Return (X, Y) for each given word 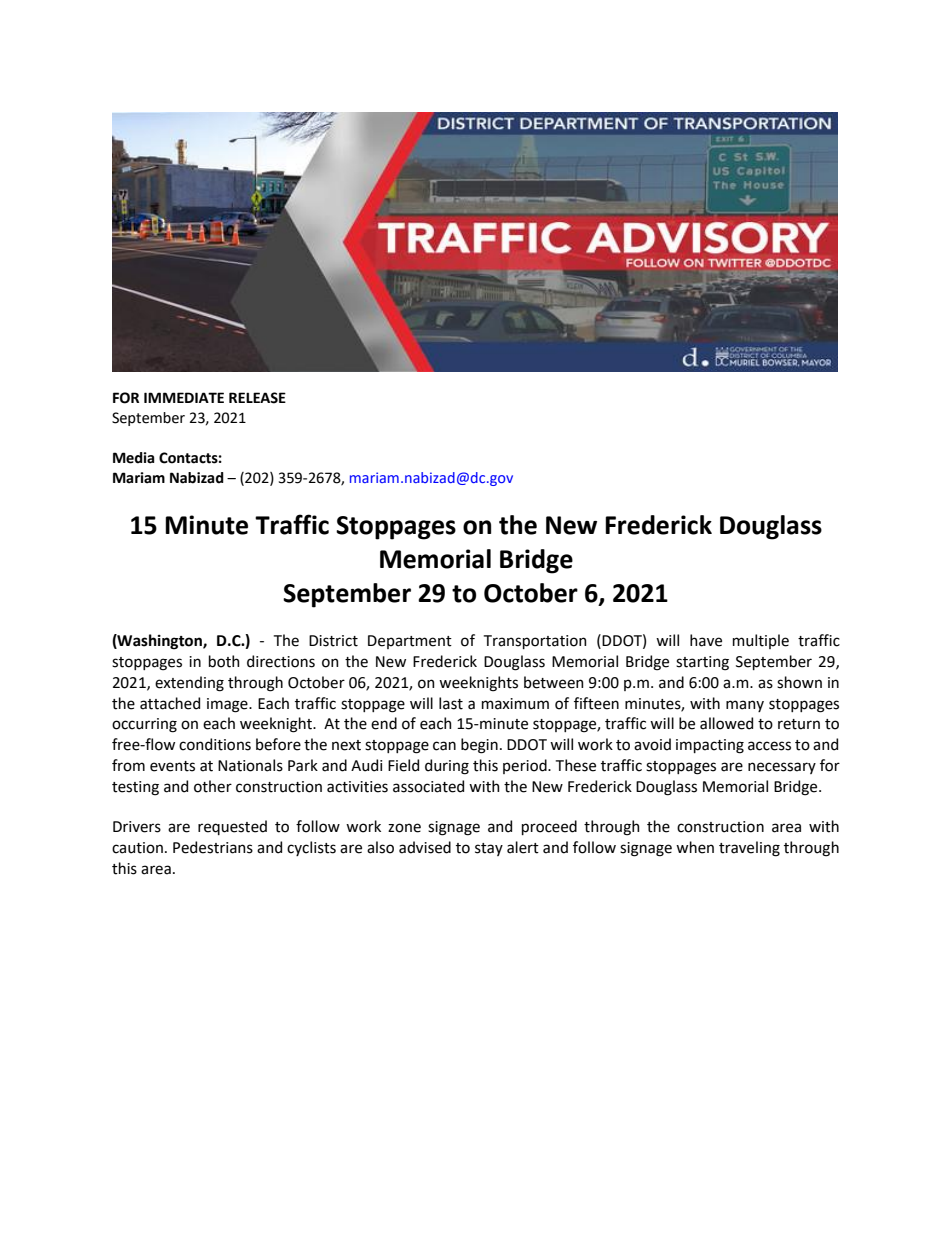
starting (702, 663)
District (333, 641)
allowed (726, 723)
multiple (761, 641)
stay (489, 849)
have (706, 640)
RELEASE (257, 398)
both (224, 661)
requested (232, 827)
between (554, 682)
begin (479, 746)
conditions (215, 744)
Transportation (535, 642)
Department (410, 642)
